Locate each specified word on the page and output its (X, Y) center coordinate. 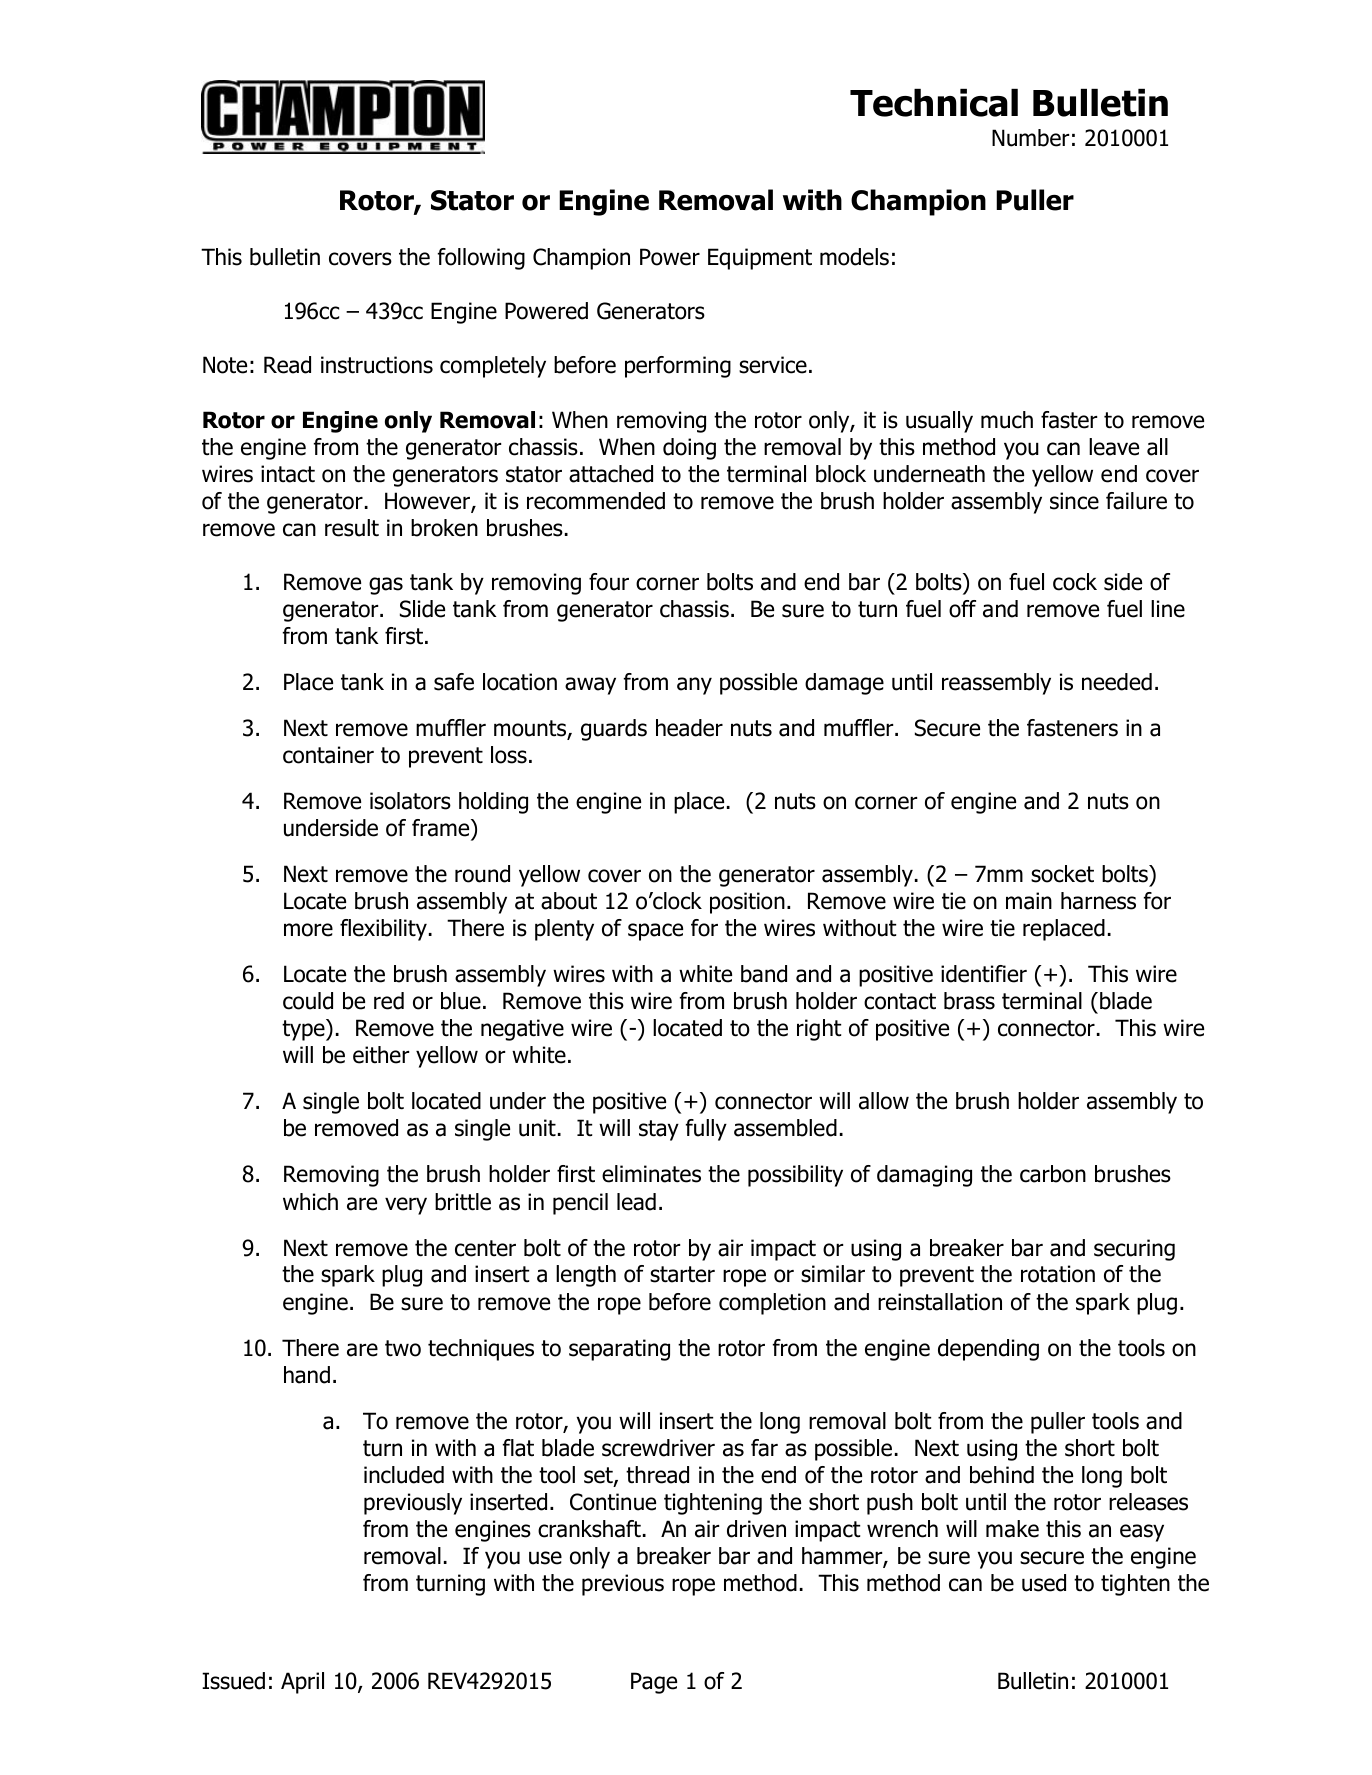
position (747, 903)
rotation (1058, 1274)
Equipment (760, 259)
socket (1062, 874)
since (1074, 501)
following (481, 259)
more (308, 930)
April (302, 1683)
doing (689, 449)
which (310, 1202)
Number (1030, 138)
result (352, 528)
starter (682, 1274)
